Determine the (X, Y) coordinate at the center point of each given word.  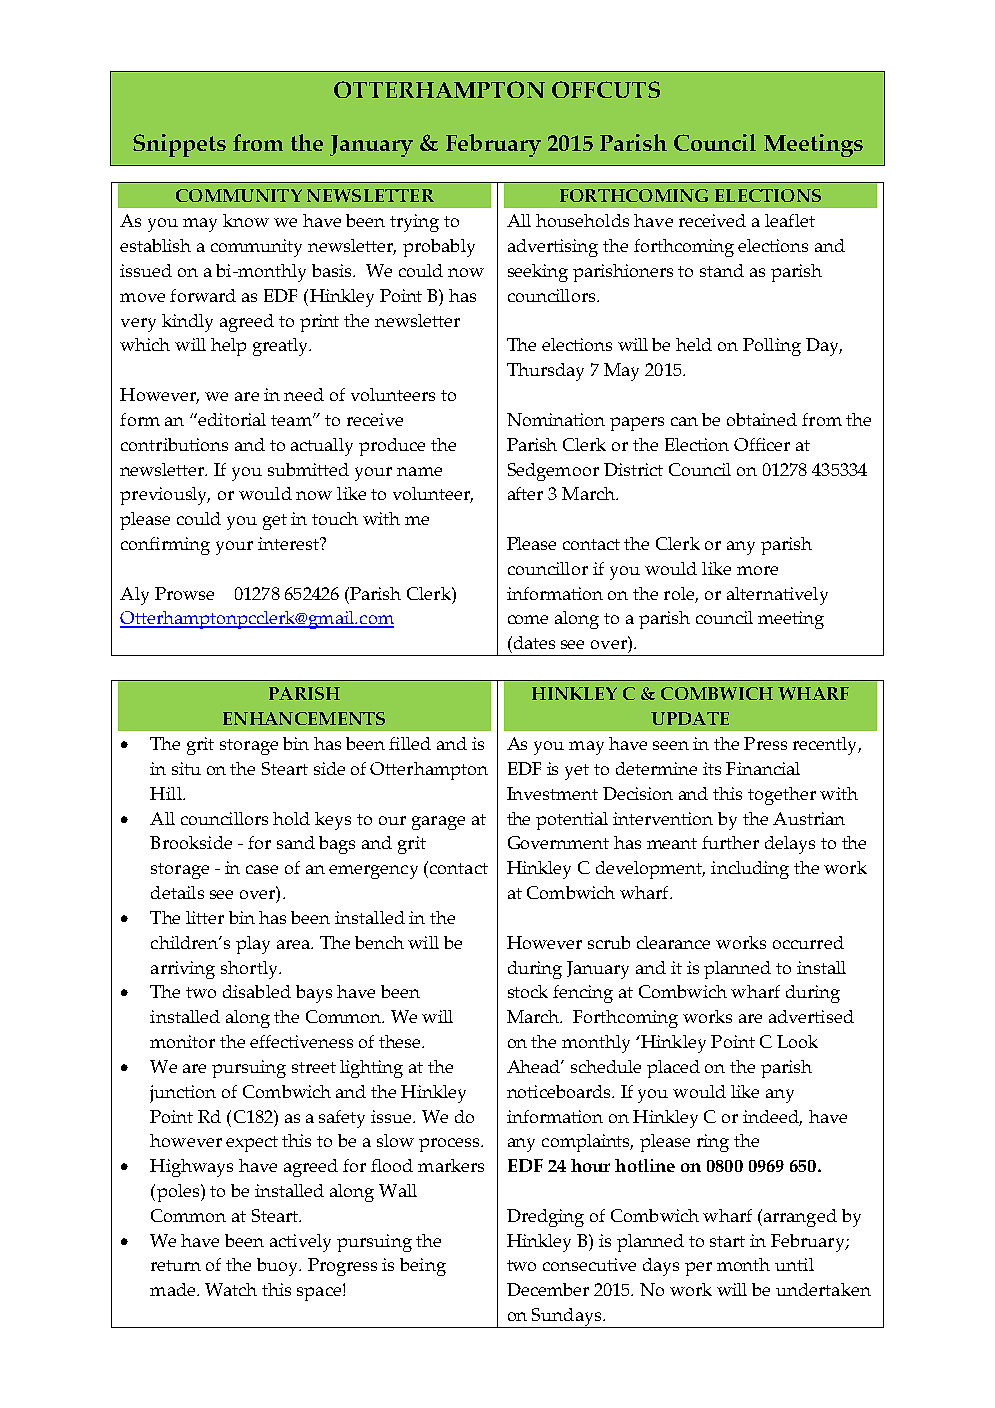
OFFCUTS (606, 89)
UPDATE (690, 718)
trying (414, 223)
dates (533, 642)
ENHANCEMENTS (304, 718)
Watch (231, 1289)
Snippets (179, 145)
